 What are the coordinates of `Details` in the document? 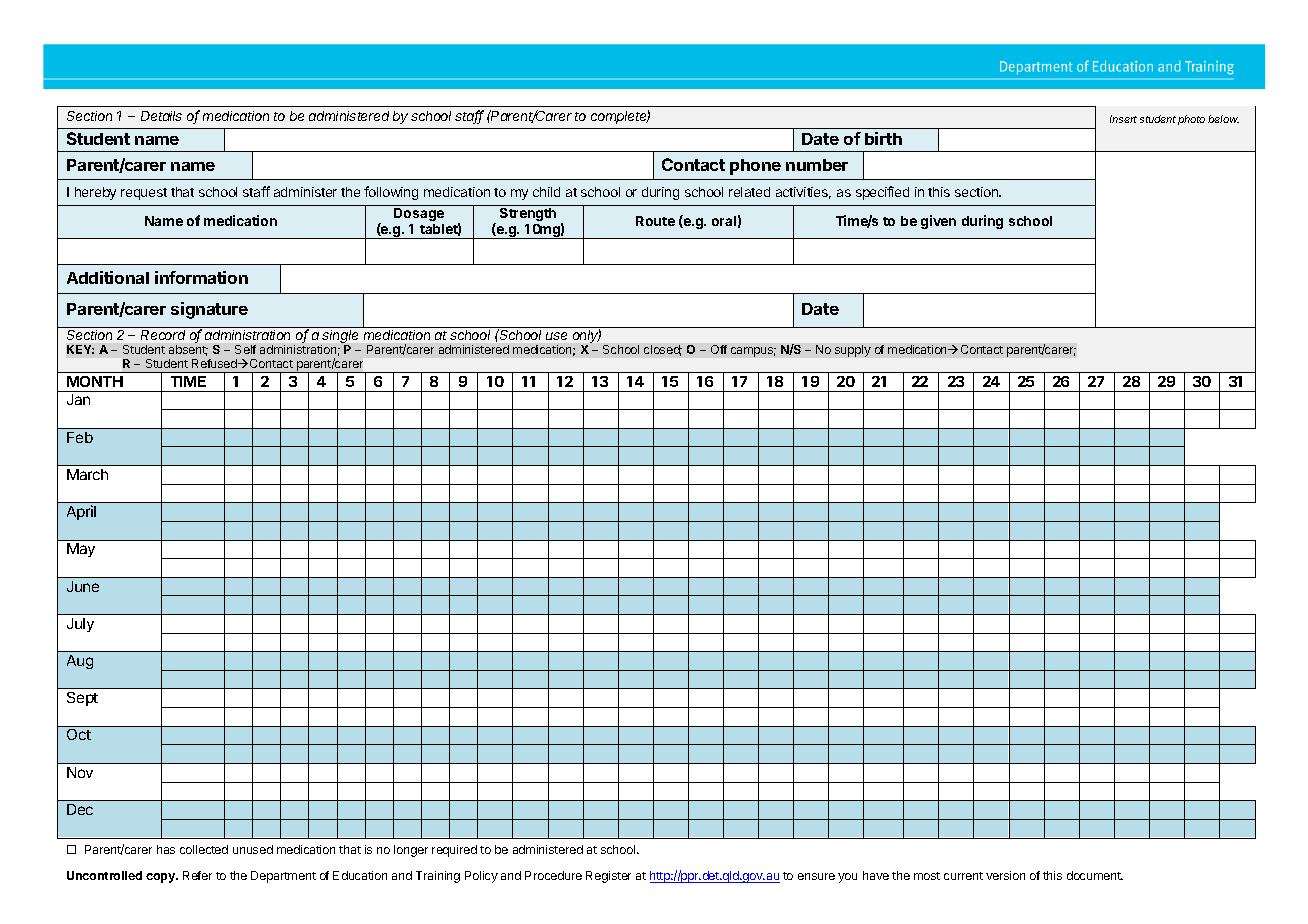 It's located at (161, 116).
